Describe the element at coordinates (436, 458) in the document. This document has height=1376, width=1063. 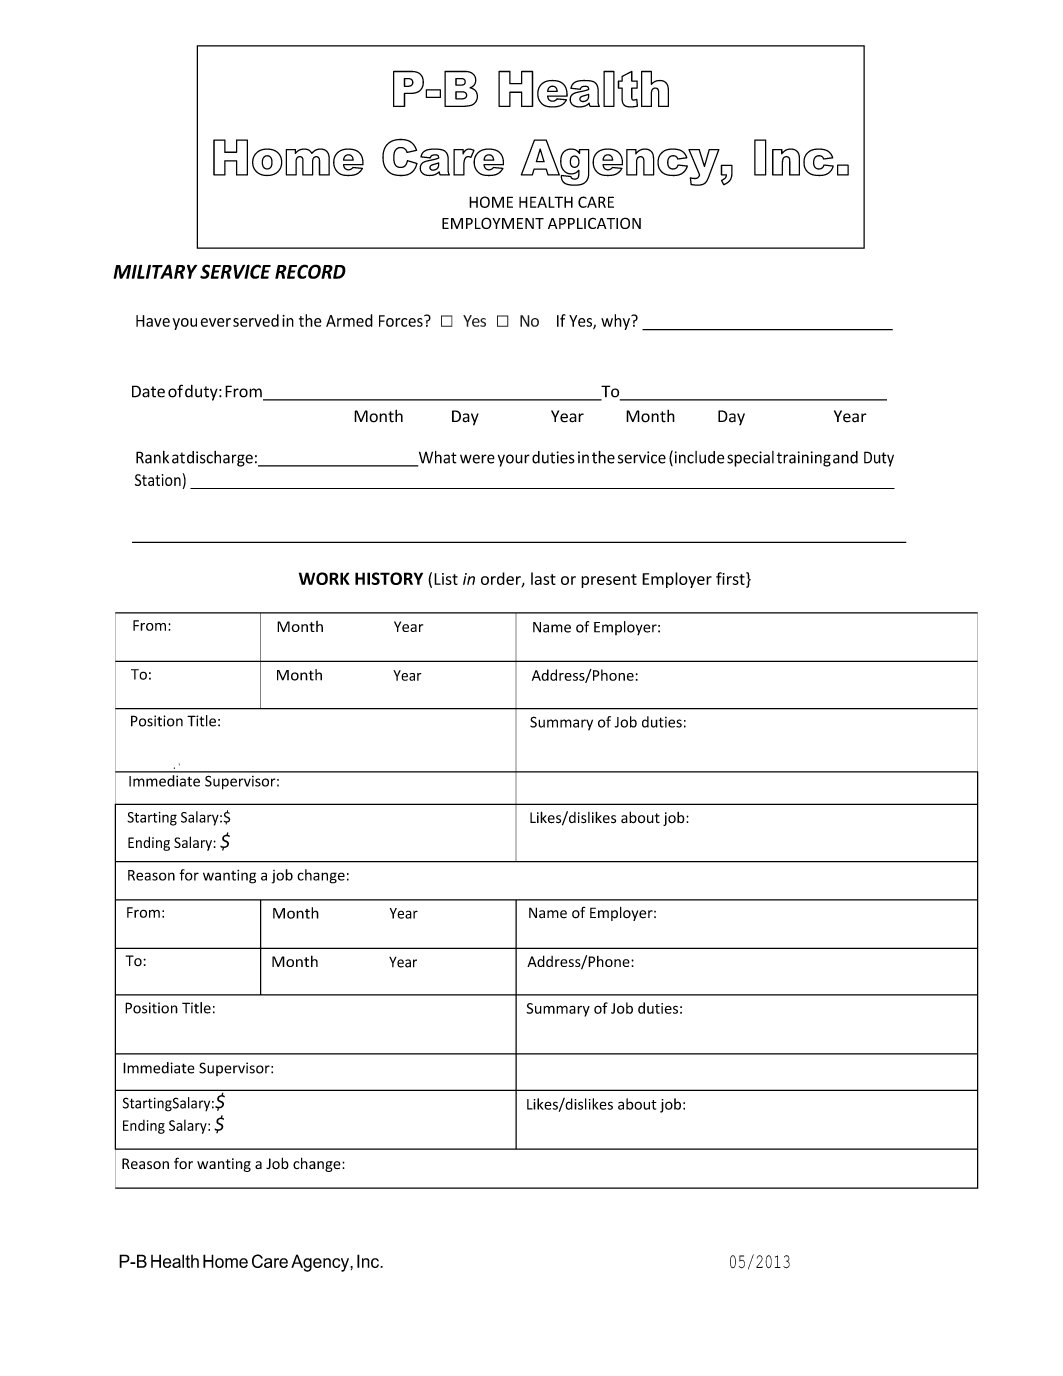
I see `What` at that location.
